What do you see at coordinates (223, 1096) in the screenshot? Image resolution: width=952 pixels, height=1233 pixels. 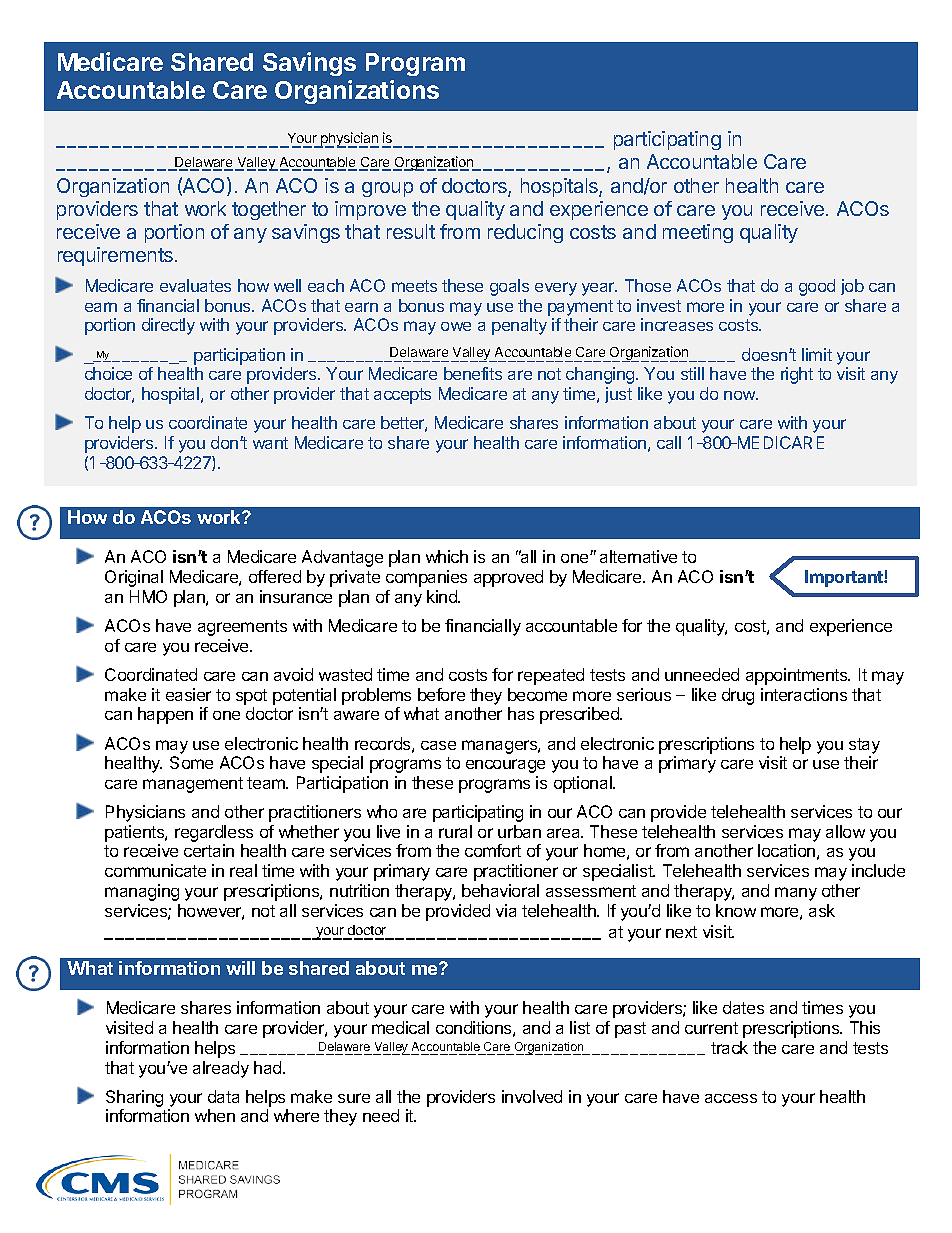 I see `data` at bounding box center [223, 1096].
